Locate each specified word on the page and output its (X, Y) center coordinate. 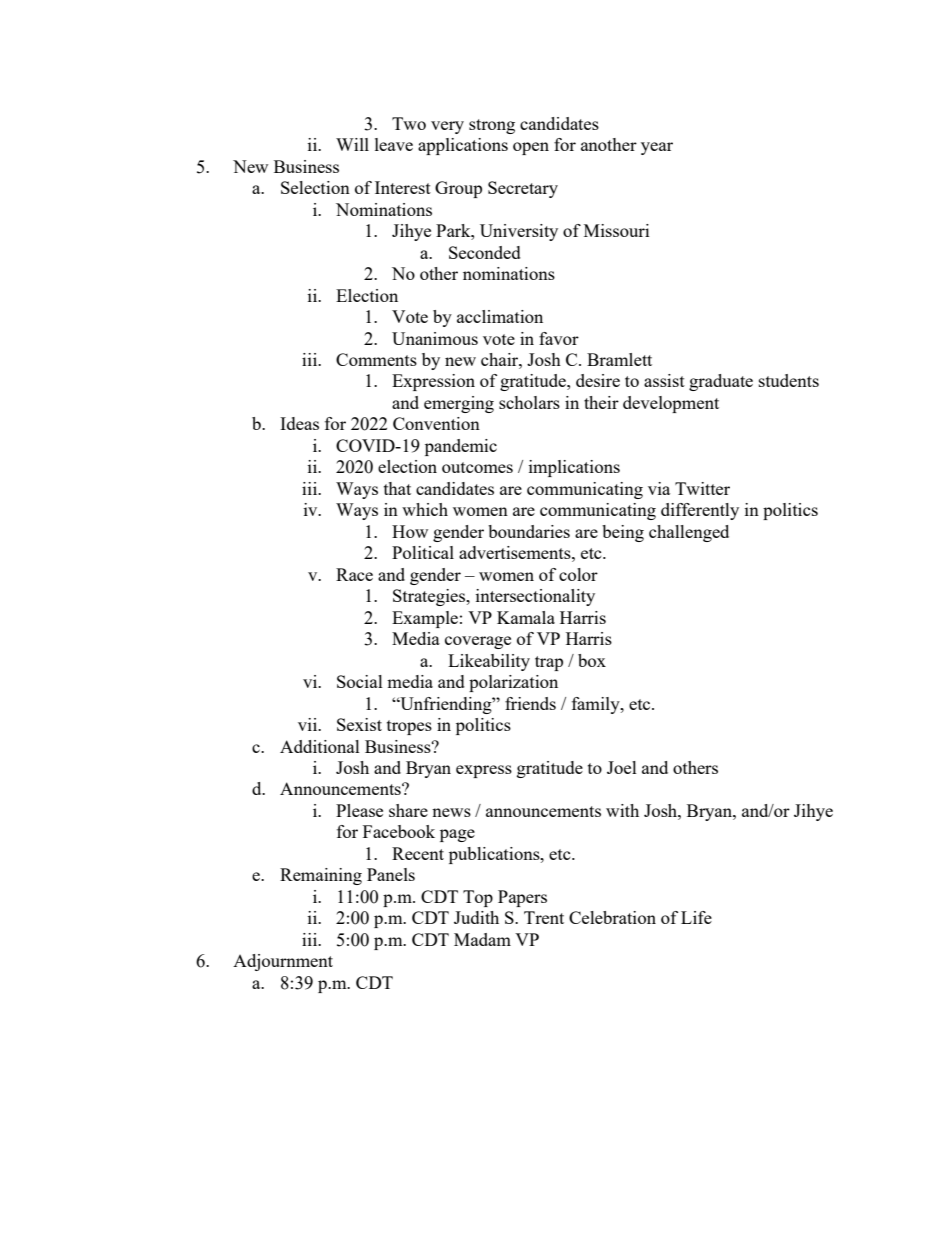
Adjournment (283, 962)
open (531, 148)
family (597, 705)
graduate (721, 382)
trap (549, 663)
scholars (529, 402)
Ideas (299, 423)
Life (696, 917)
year (657, 148)
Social (360, 681)
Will (352, 144)
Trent (544, 917)
